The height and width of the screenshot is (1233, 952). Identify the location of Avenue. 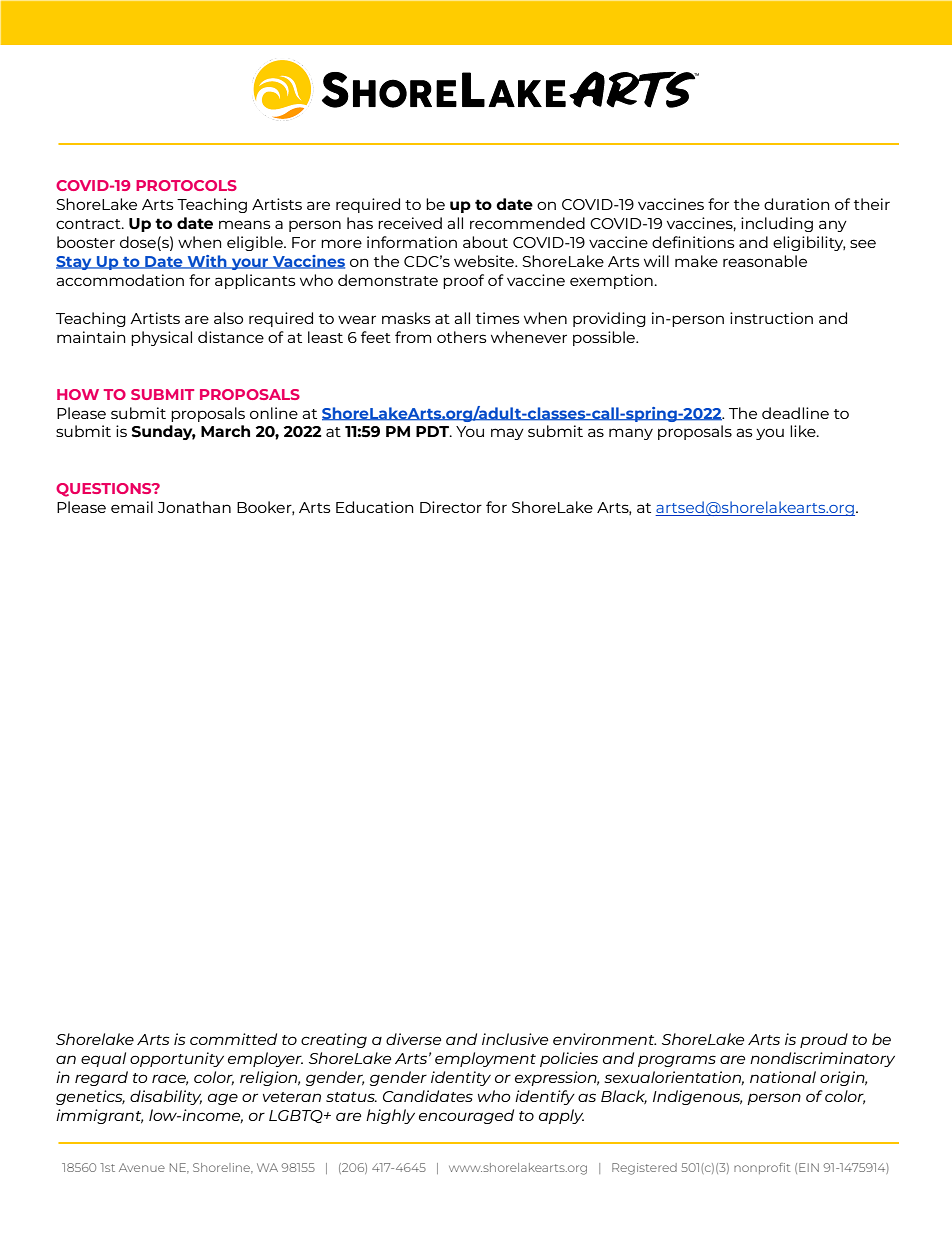
(142, 1167).
